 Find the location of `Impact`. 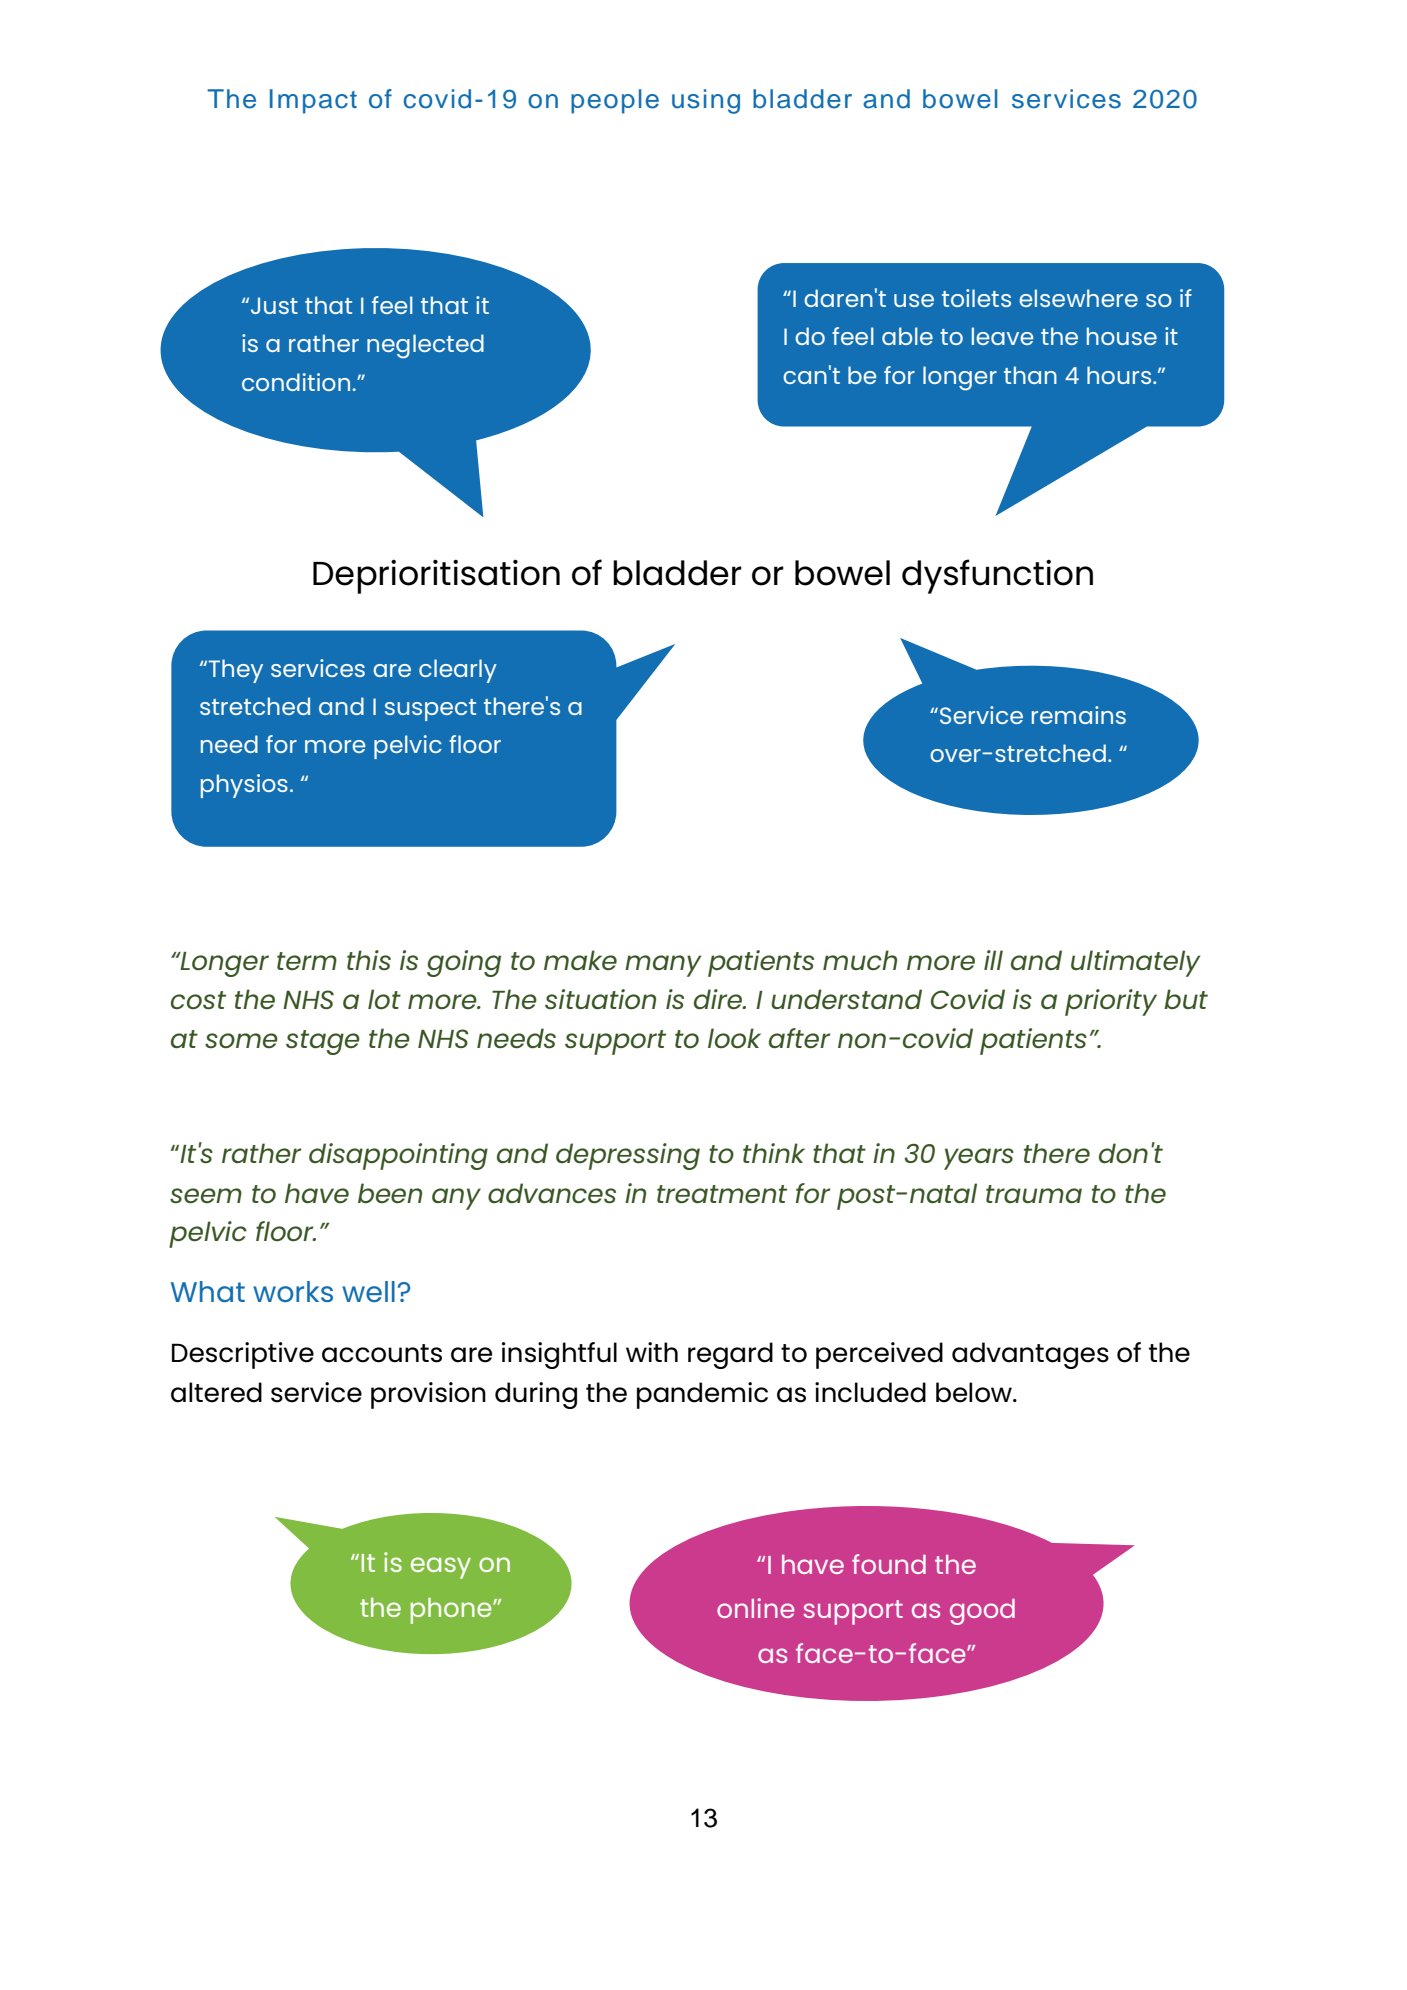

Impact is located at coordinates (313, 101).
